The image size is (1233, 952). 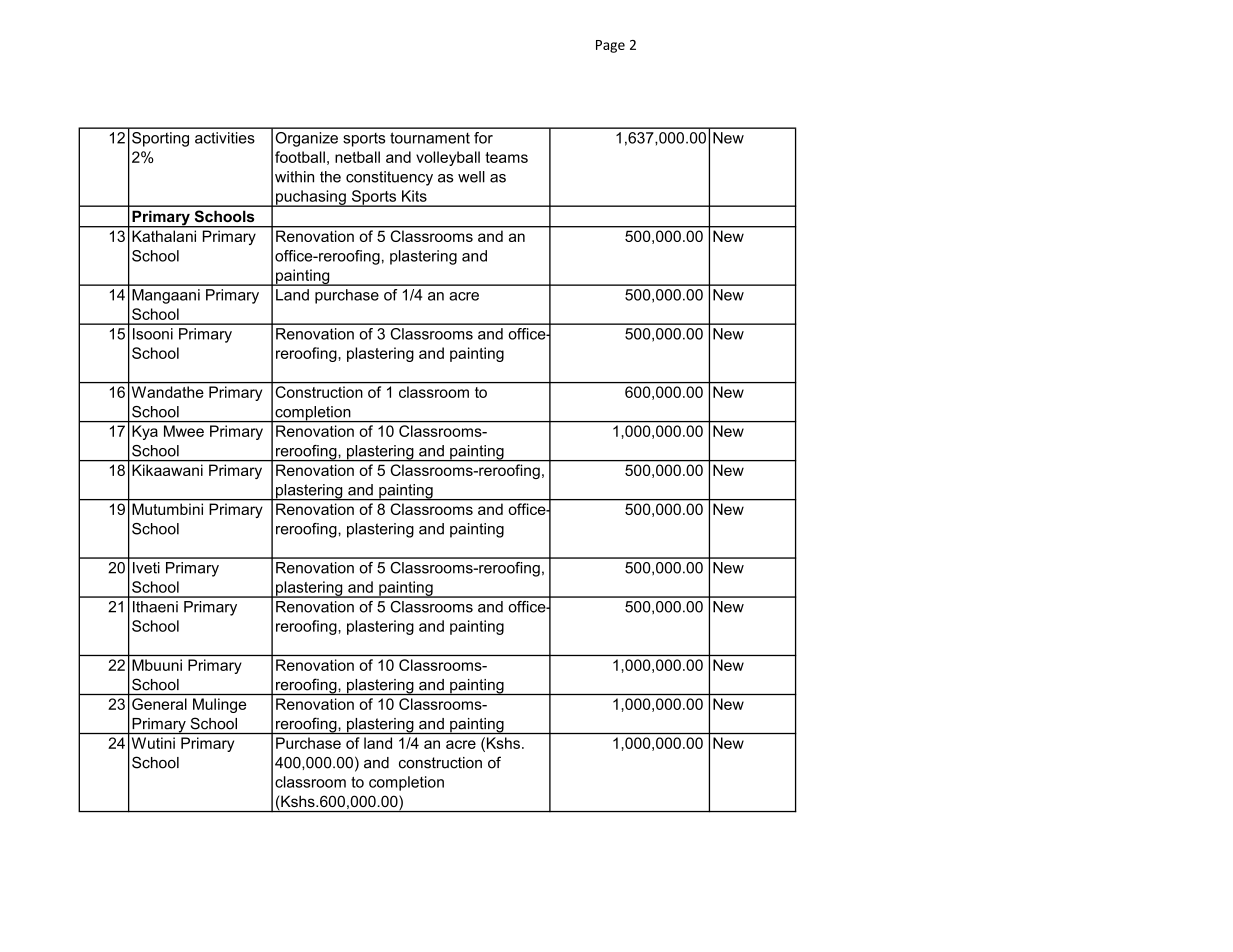 What do you see at coordinates (610, 46) in the screenshot?
I see `Page` at bounding box center [610, 46].
